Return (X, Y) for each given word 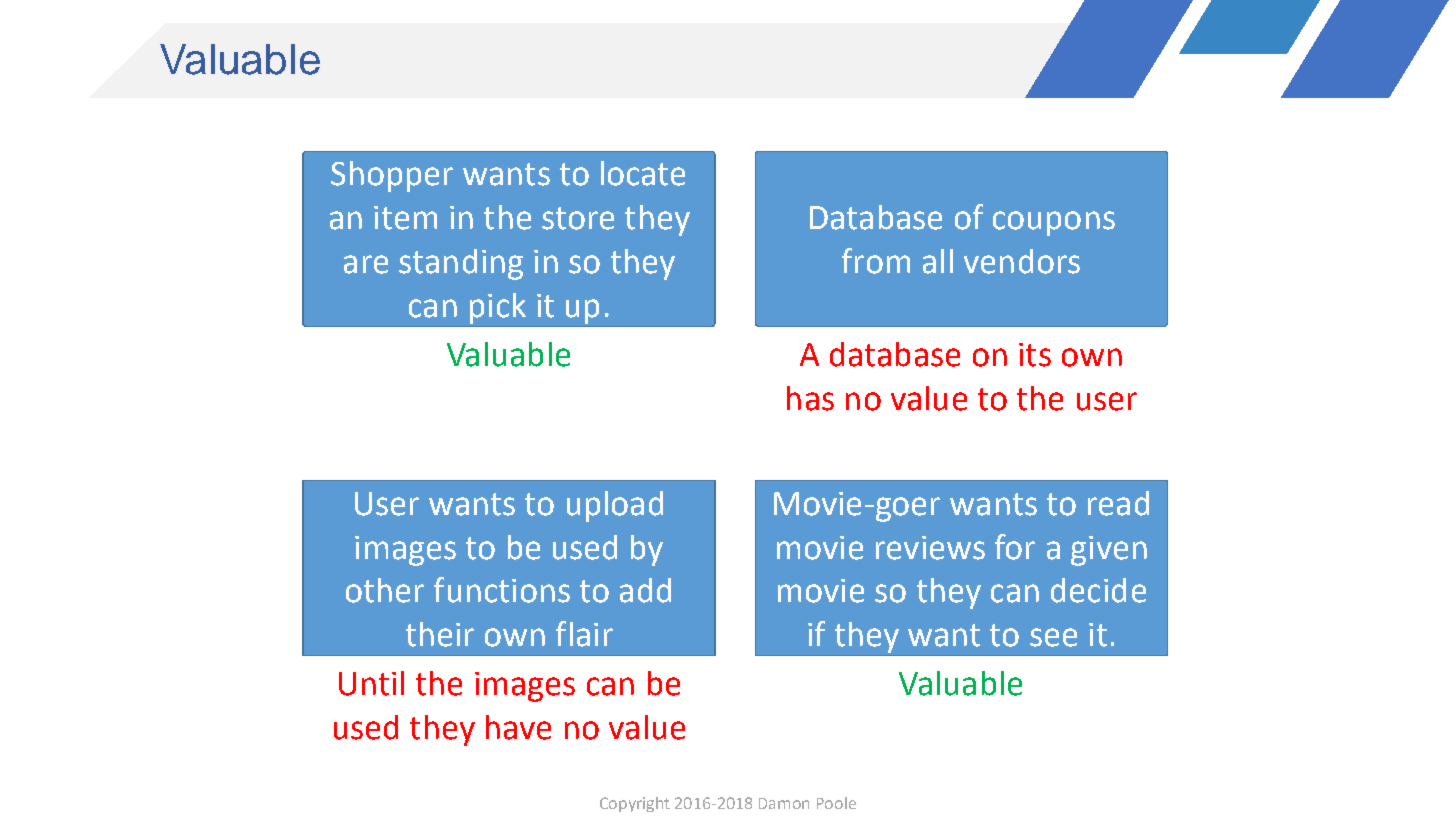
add (645, 590)
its (1035, 355)
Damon (784, 803)
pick (498, 308)
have (518, 727)
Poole (836, 803)
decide (1098, 590)
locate (643, 173)
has (810, 398)
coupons (1054, 223)
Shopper (392, 176)
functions (502, 590)
